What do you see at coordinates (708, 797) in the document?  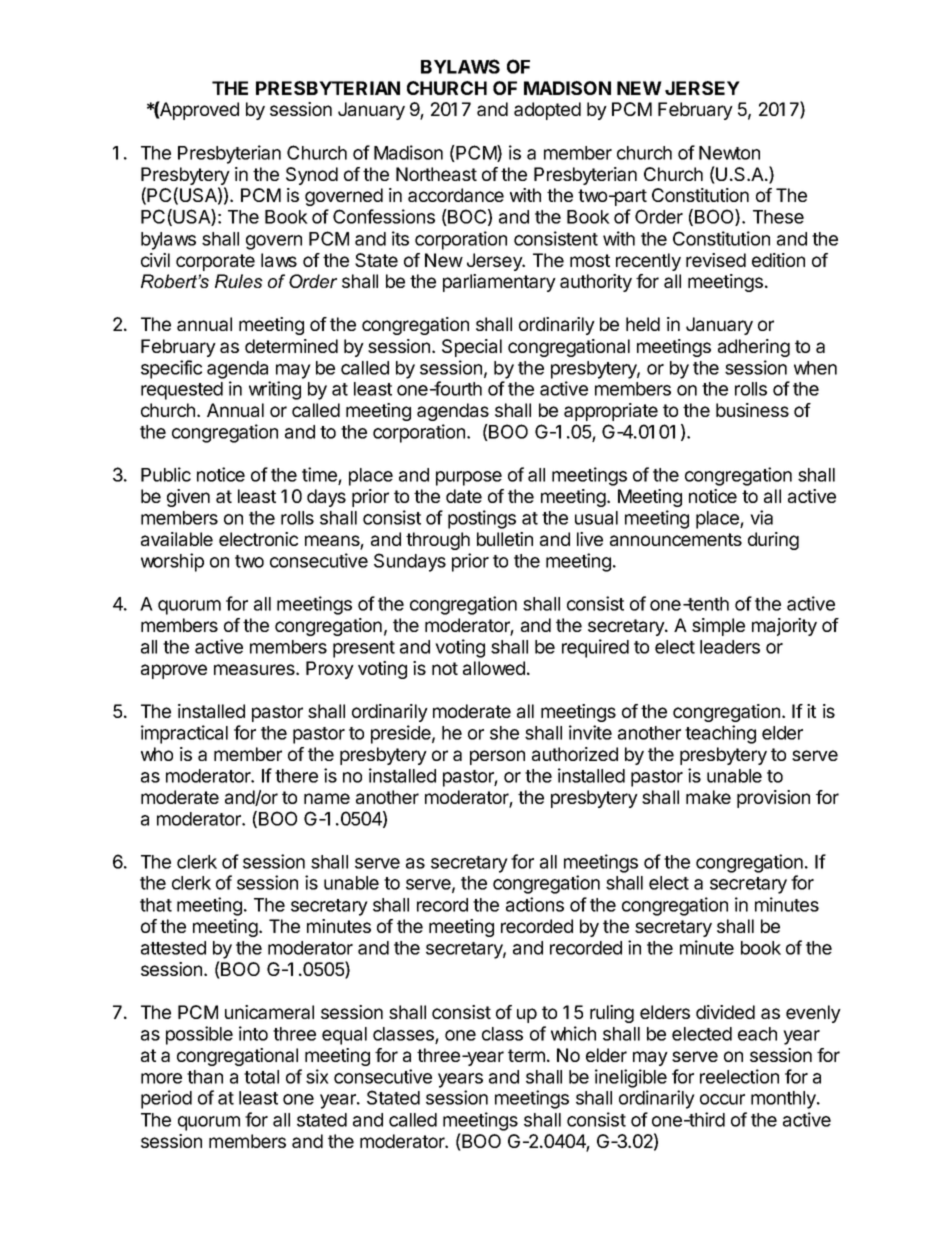 I see `make` at bounding box center [708, 797].
